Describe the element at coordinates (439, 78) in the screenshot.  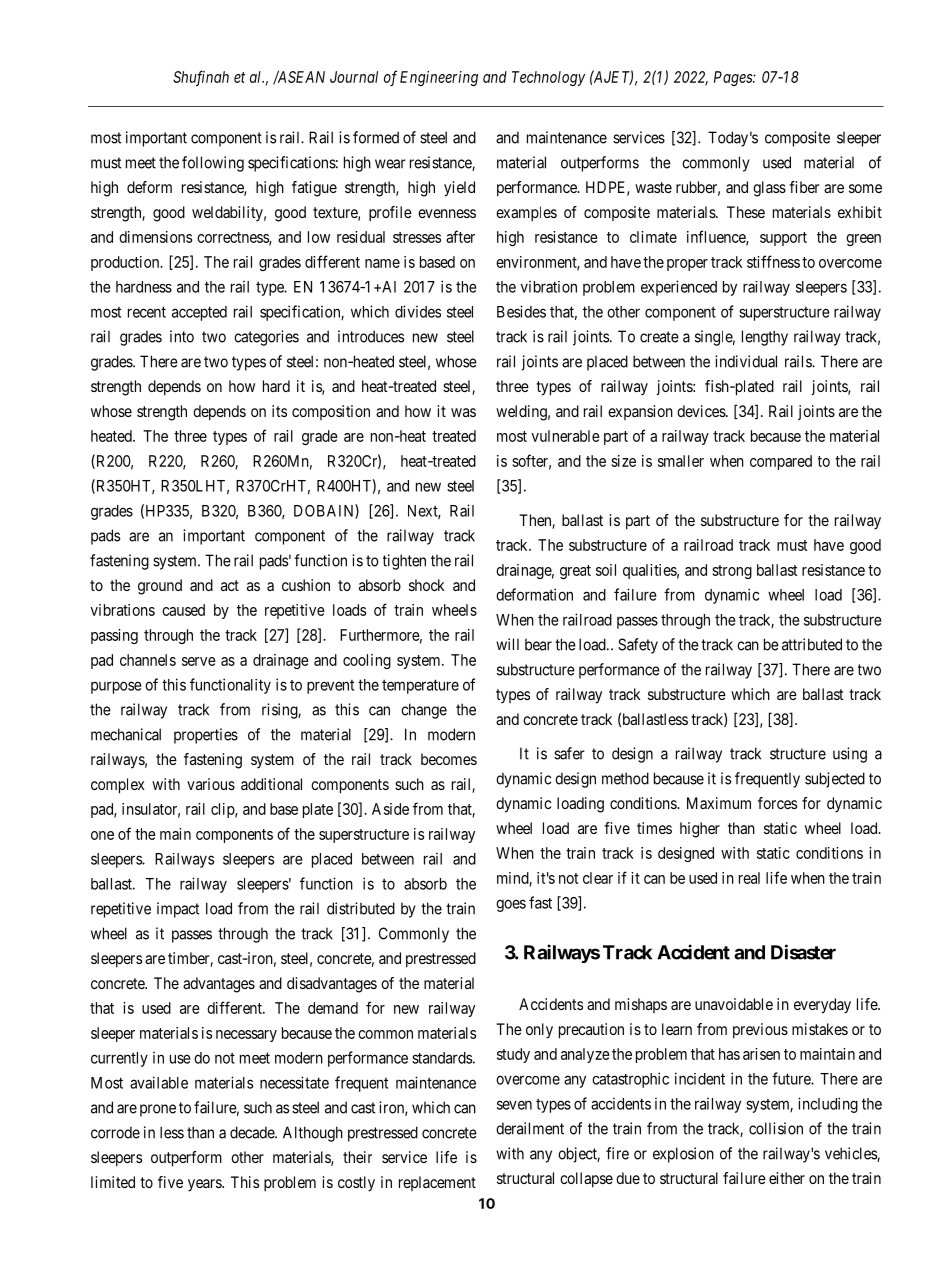
I see `Engineering` at that location.
